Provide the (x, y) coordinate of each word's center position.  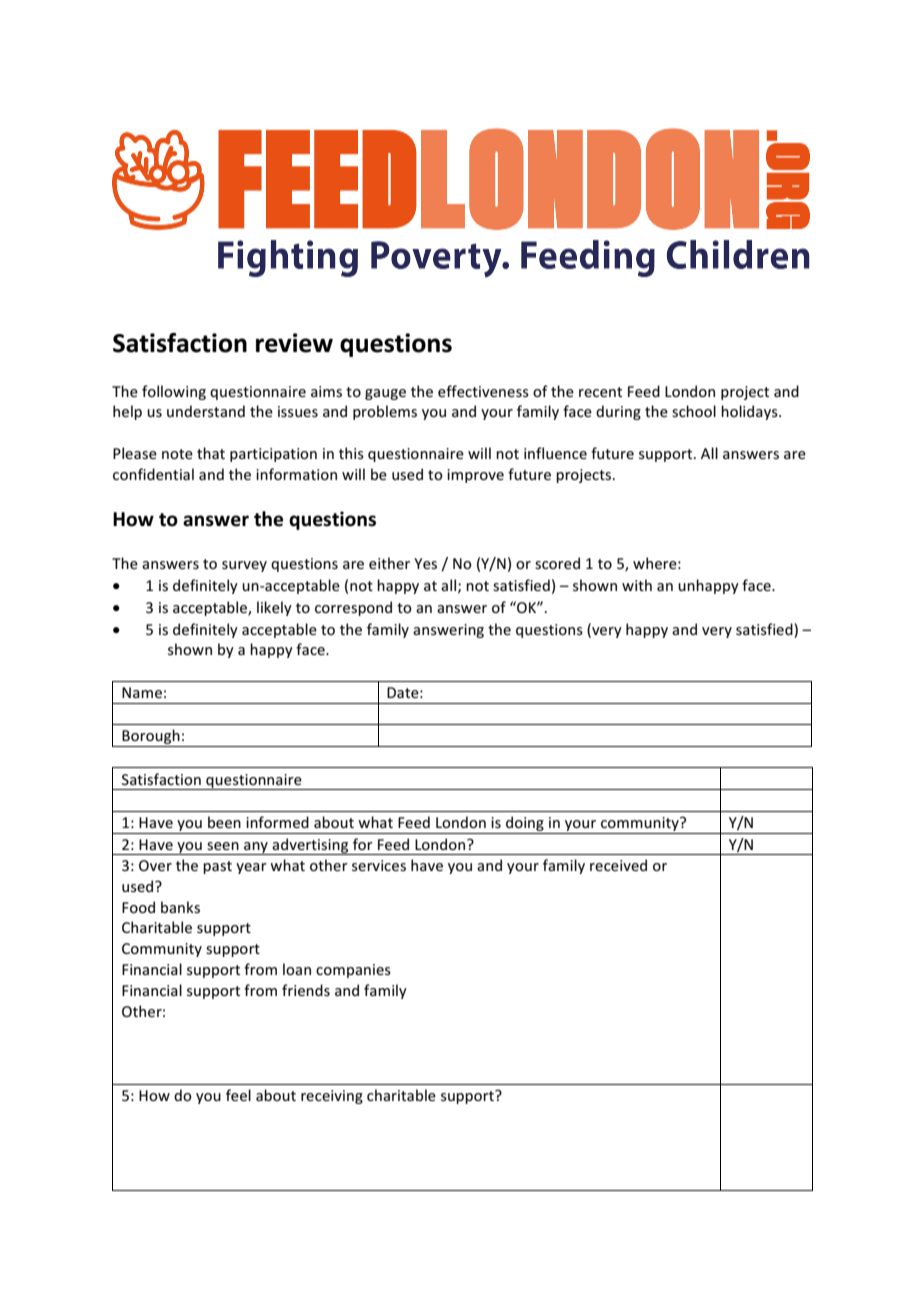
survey (244, 566)
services (379, 865)
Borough (151, 736)
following (174, 392)
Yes (425, 563)
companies (353, 971)
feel (238, 1095)
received (618, 865)
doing (525, 823)
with (637, 585)
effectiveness (483, 391)
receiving (332, 1097)
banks (180, 907)
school (694, 411)
